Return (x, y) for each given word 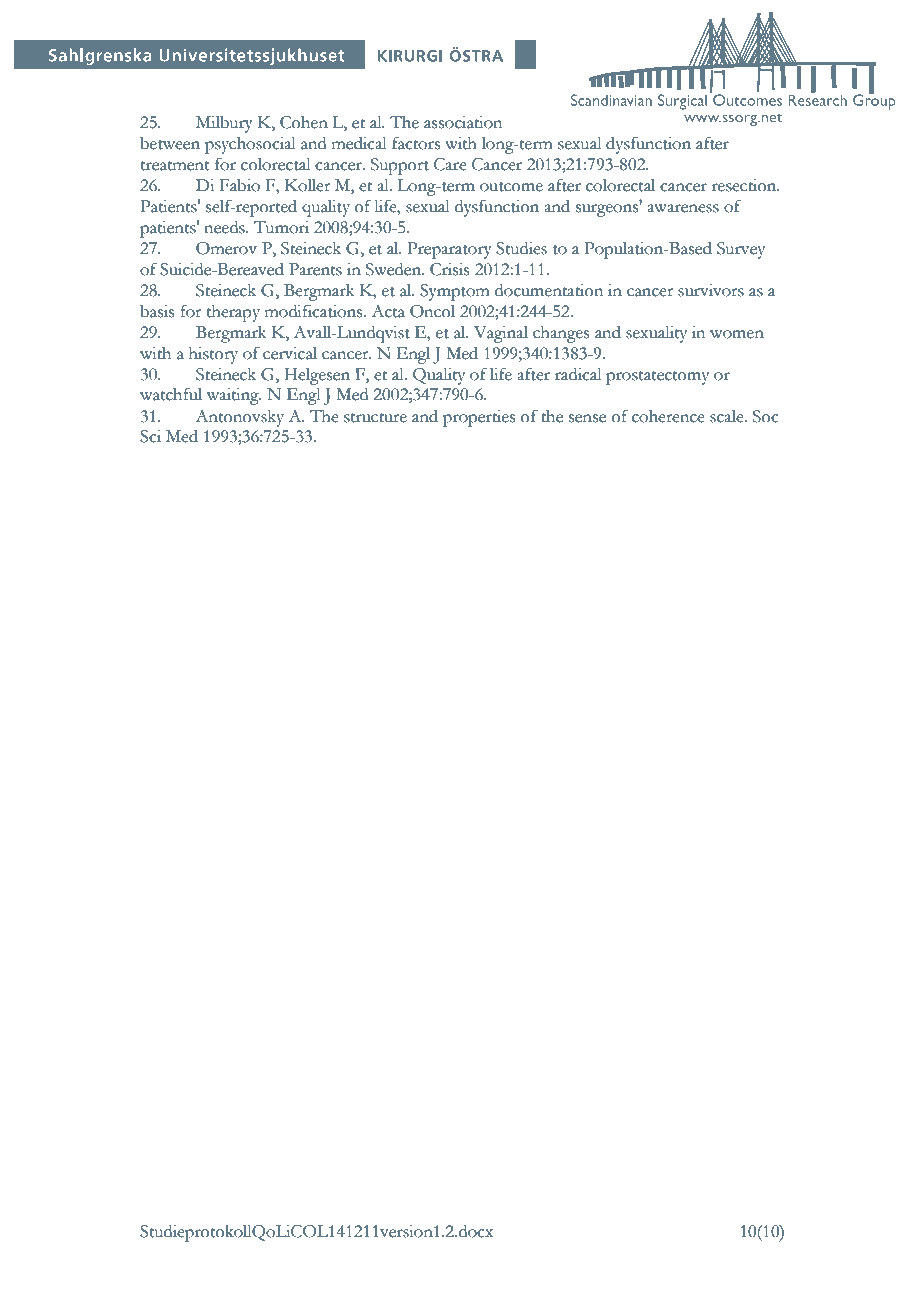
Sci (150, 436)
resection (745, 185)
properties (479, 418)
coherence (668, 416)
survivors (711, 290)
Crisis (449, 269)
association (463, 122)
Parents (315, 269)
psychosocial (250, 145)
